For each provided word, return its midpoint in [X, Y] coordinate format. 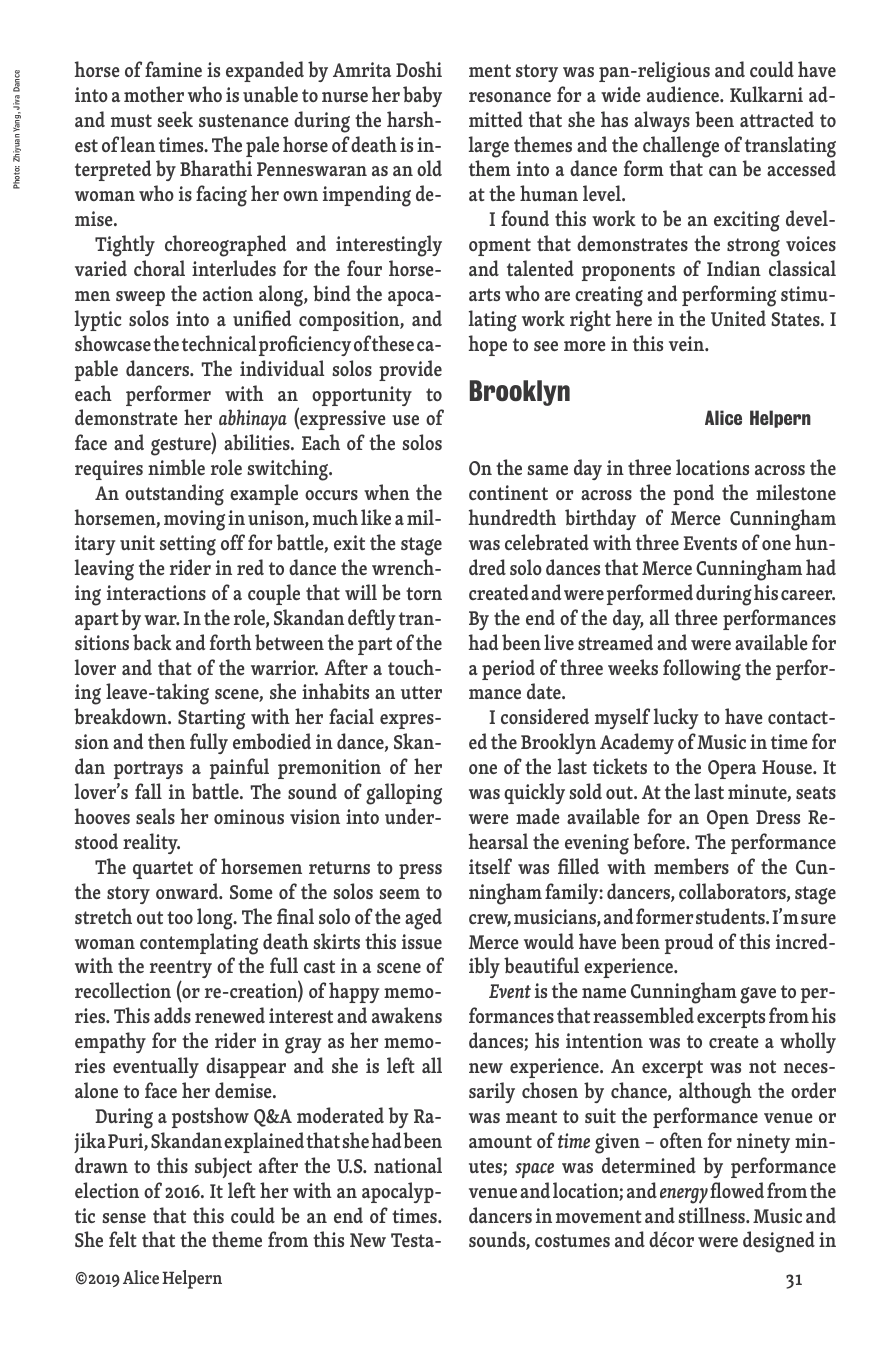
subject [223, 1167]
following [702, 670]
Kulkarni [766, 94]
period [508, 669]
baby [422, 96]
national [408, 1165]
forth [231, 642]
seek [175, 119]
